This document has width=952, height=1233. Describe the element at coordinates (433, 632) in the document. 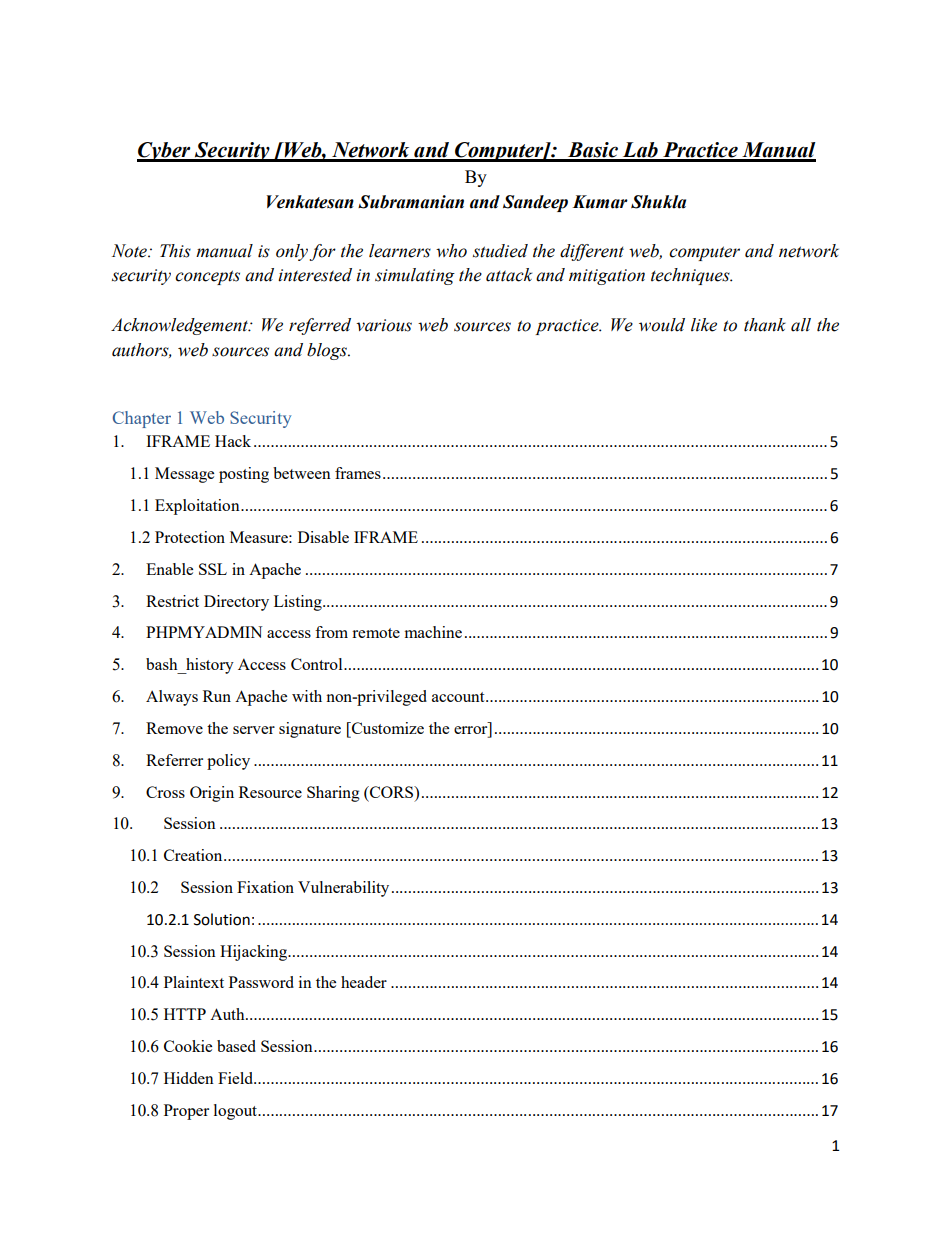

I see `machine` at that location.
